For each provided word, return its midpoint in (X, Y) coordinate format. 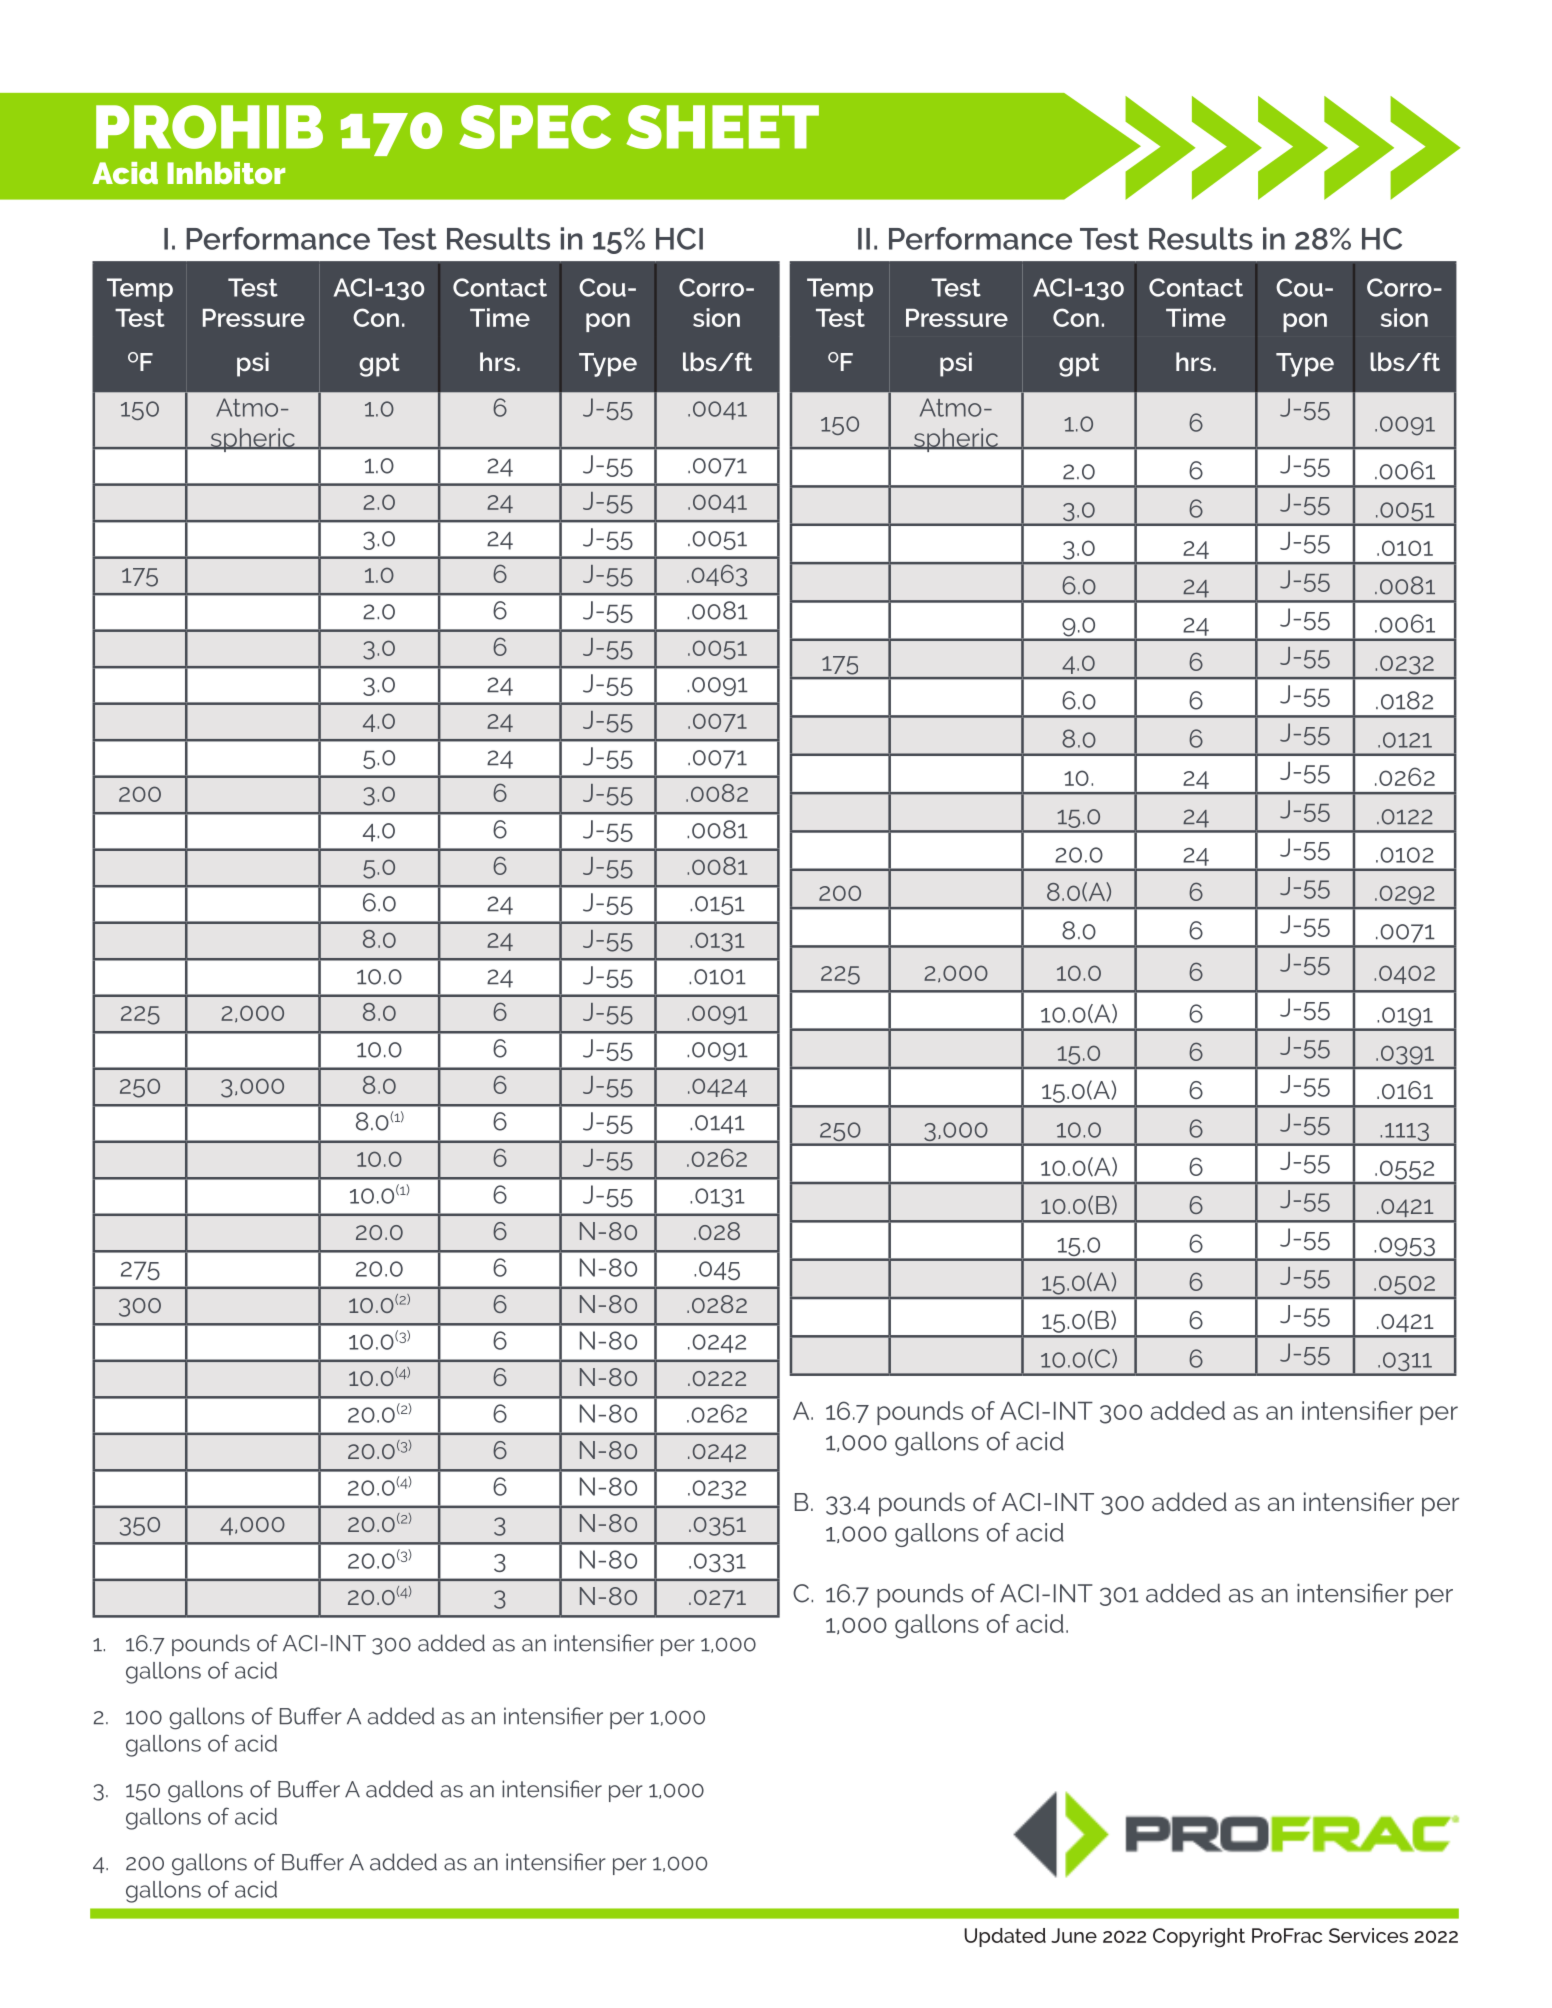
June (1074, 1935)
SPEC (535, 127)
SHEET (722, 127)
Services (1368, 1935)
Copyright (1199, 1938)
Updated (1005, 1937)
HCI (679, 239)
